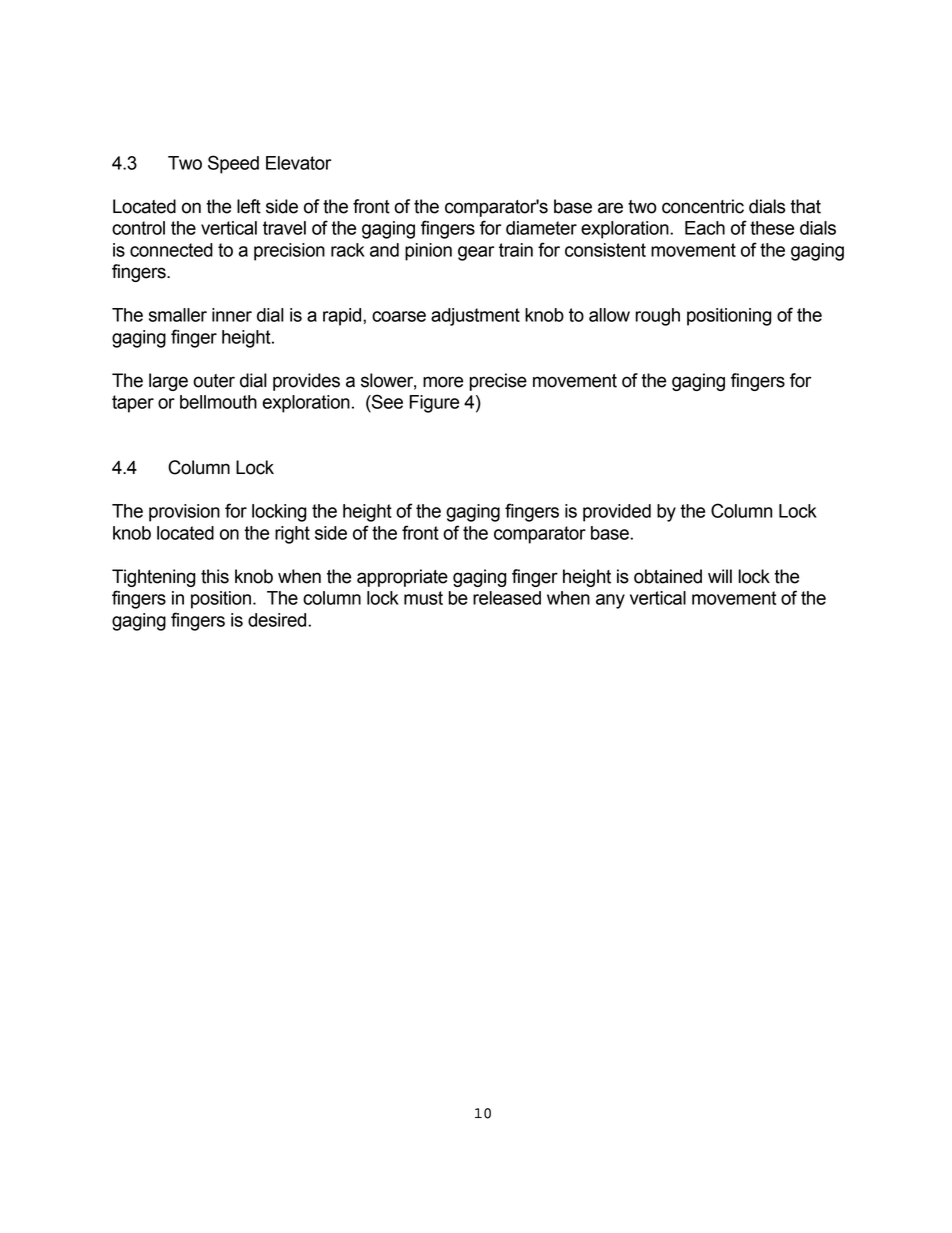 This screenshot has width=952, height=1233. I want to click on Speed, so click(233, 164).
